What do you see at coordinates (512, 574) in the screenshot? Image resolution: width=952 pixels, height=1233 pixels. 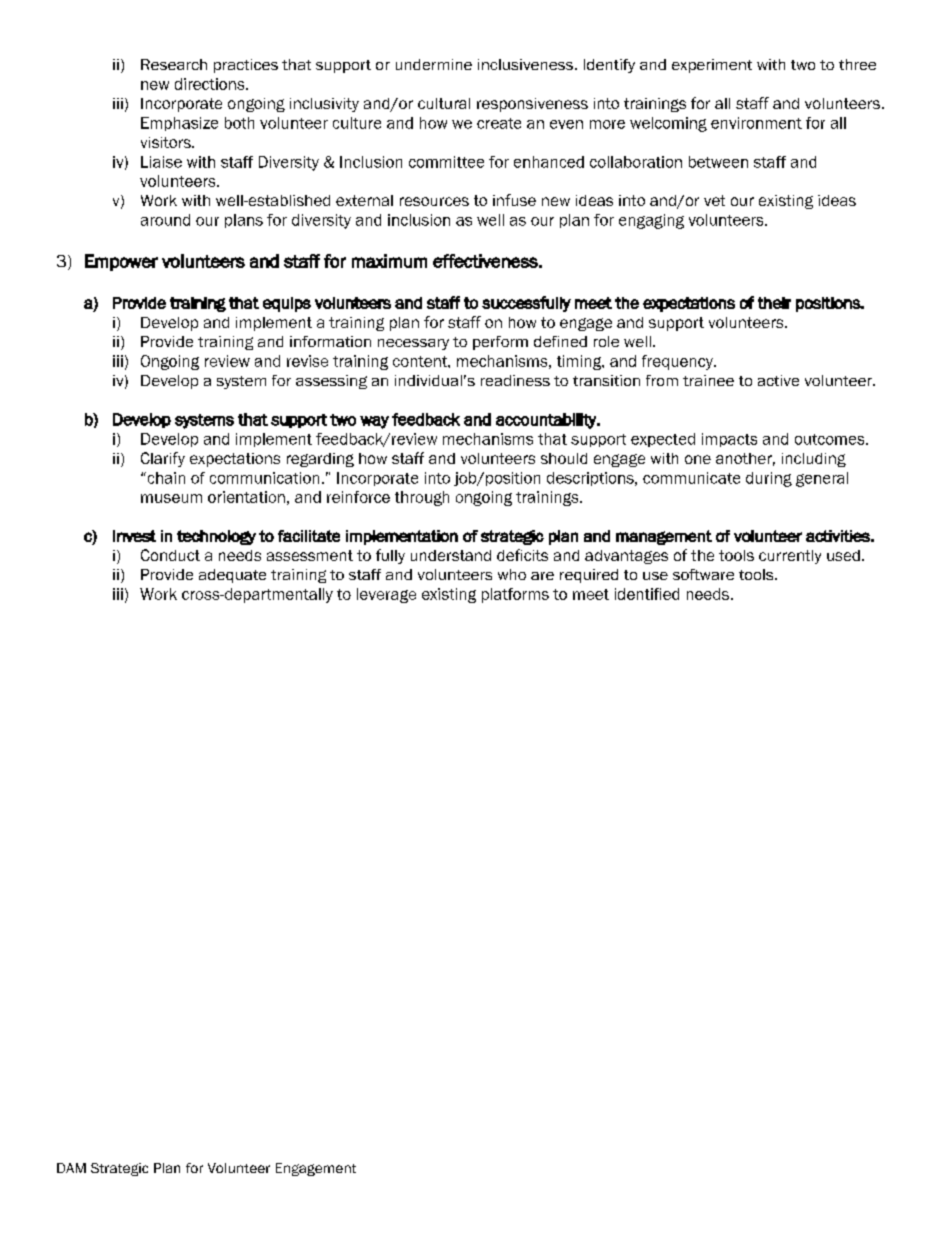 I see `who` at bounding box center [512, 574].
